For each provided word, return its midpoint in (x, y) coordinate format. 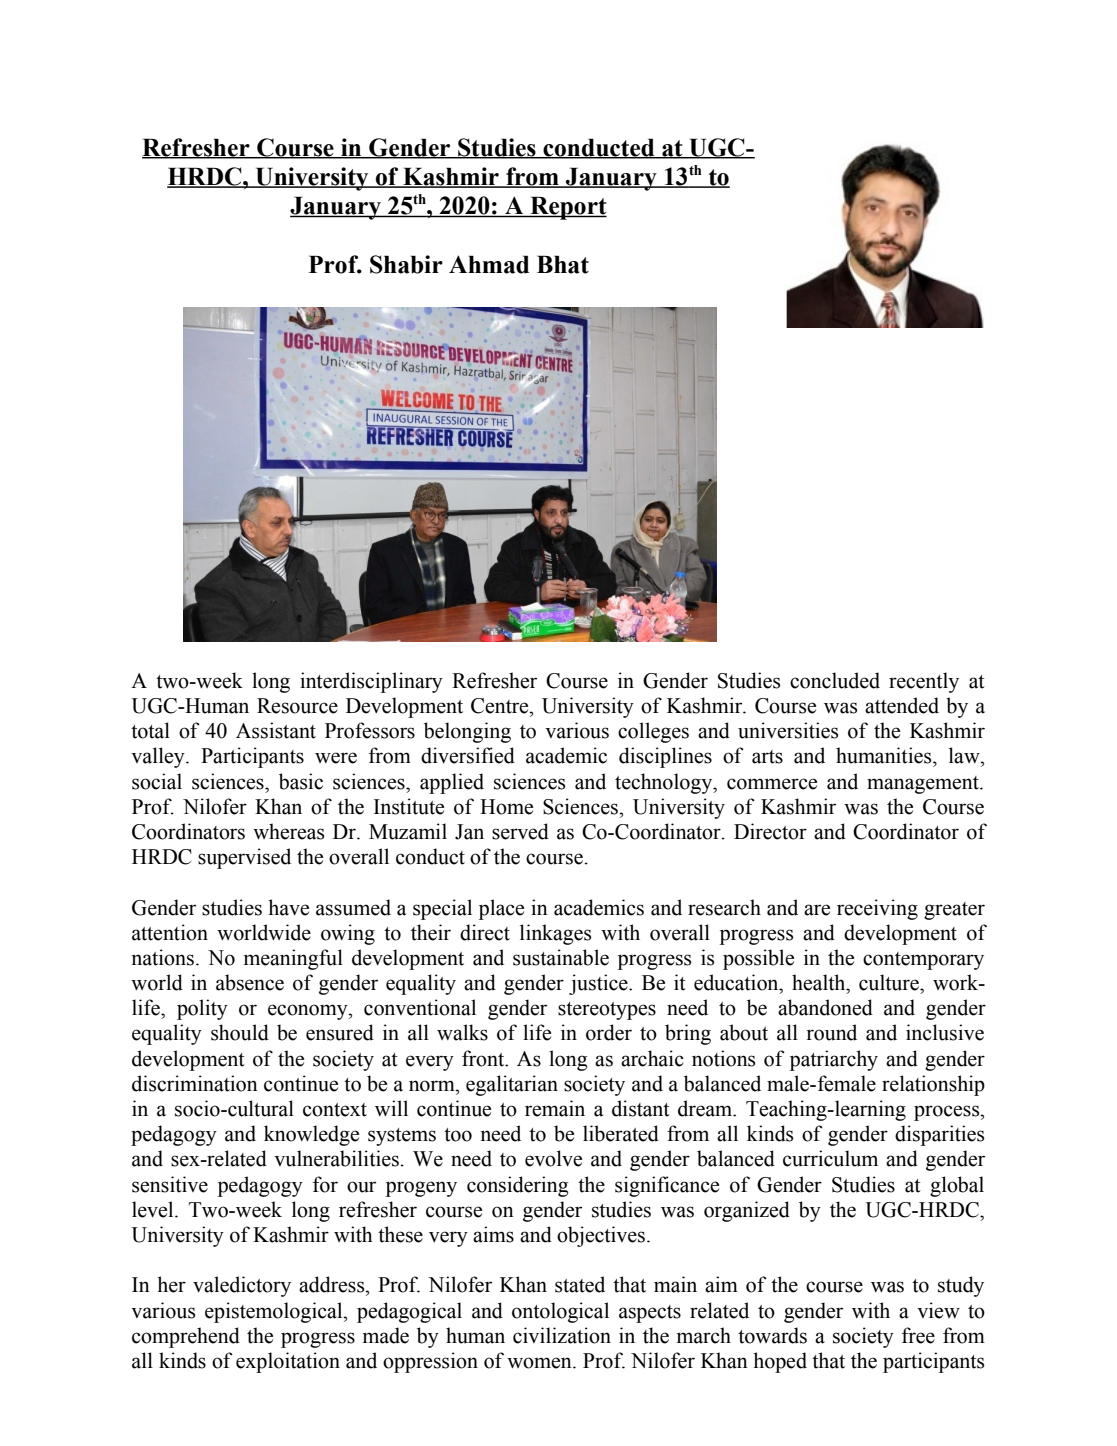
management (924, 785)
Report (567, 208)
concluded (835, 680)
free (918, 1335)
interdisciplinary (371, 682)
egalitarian (512, 1085)
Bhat (563, 264)
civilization (562, 1335)
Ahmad (489, 264)
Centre (501, 706)
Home (506, 807)
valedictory (242, 1286)
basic (301, 781)
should (240, 1032)
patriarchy (834, 1060)
